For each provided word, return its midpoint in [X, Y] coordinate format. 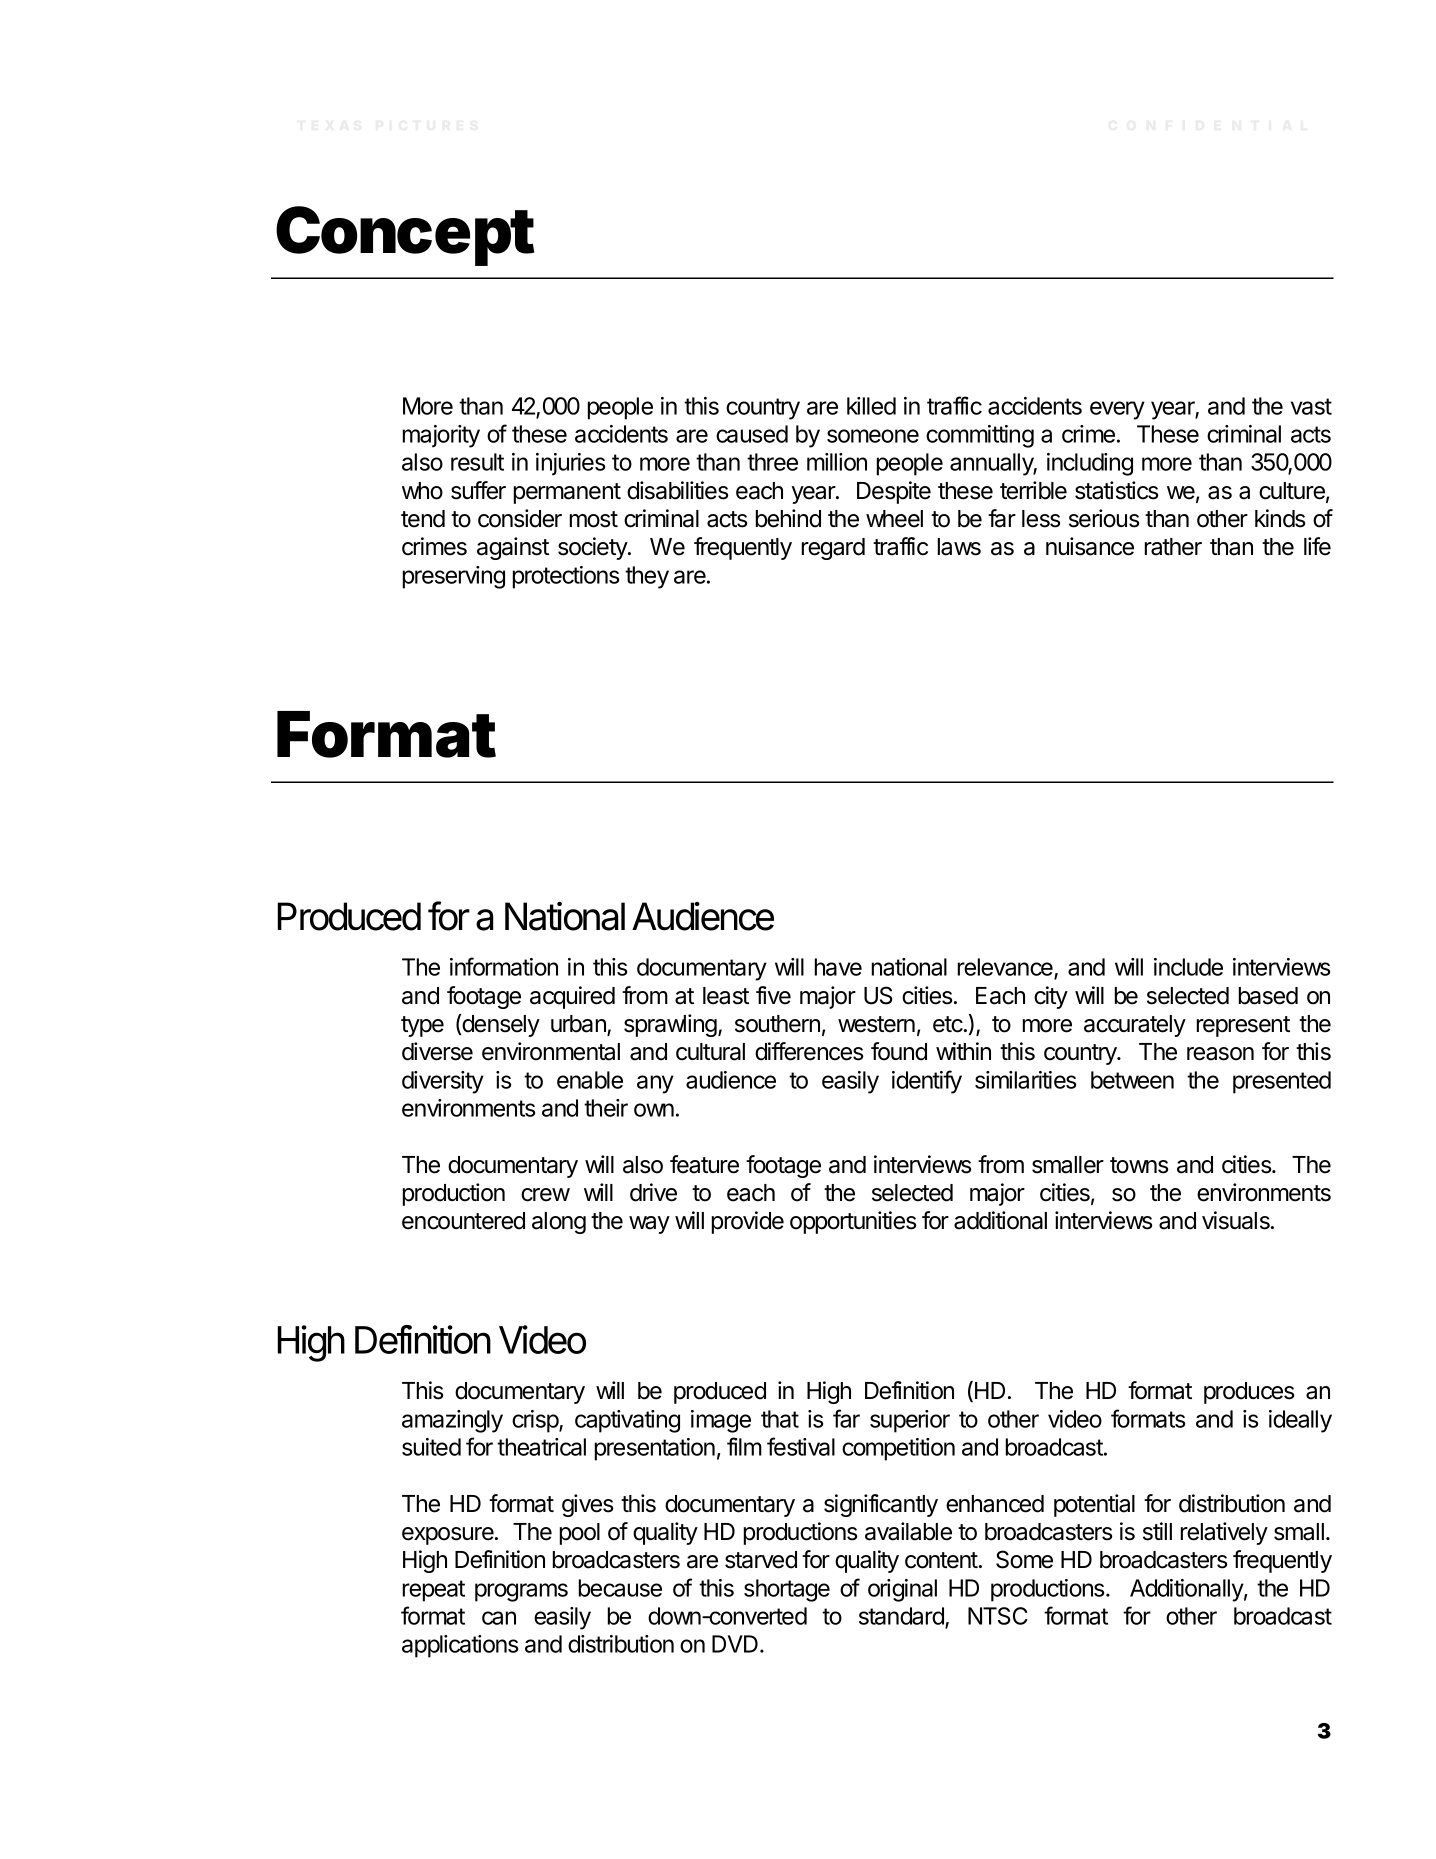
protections [566, 577]
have [838, 967]
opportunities [853, 1222]
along [559, 1223]
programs [521, 1592]
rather [1173, 547]
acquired [572, 997]
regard [833, 549]
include [1188, 967]
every [1117, 410]
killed [871, 406]
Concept [405, 236]
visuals [1237, 1220]
